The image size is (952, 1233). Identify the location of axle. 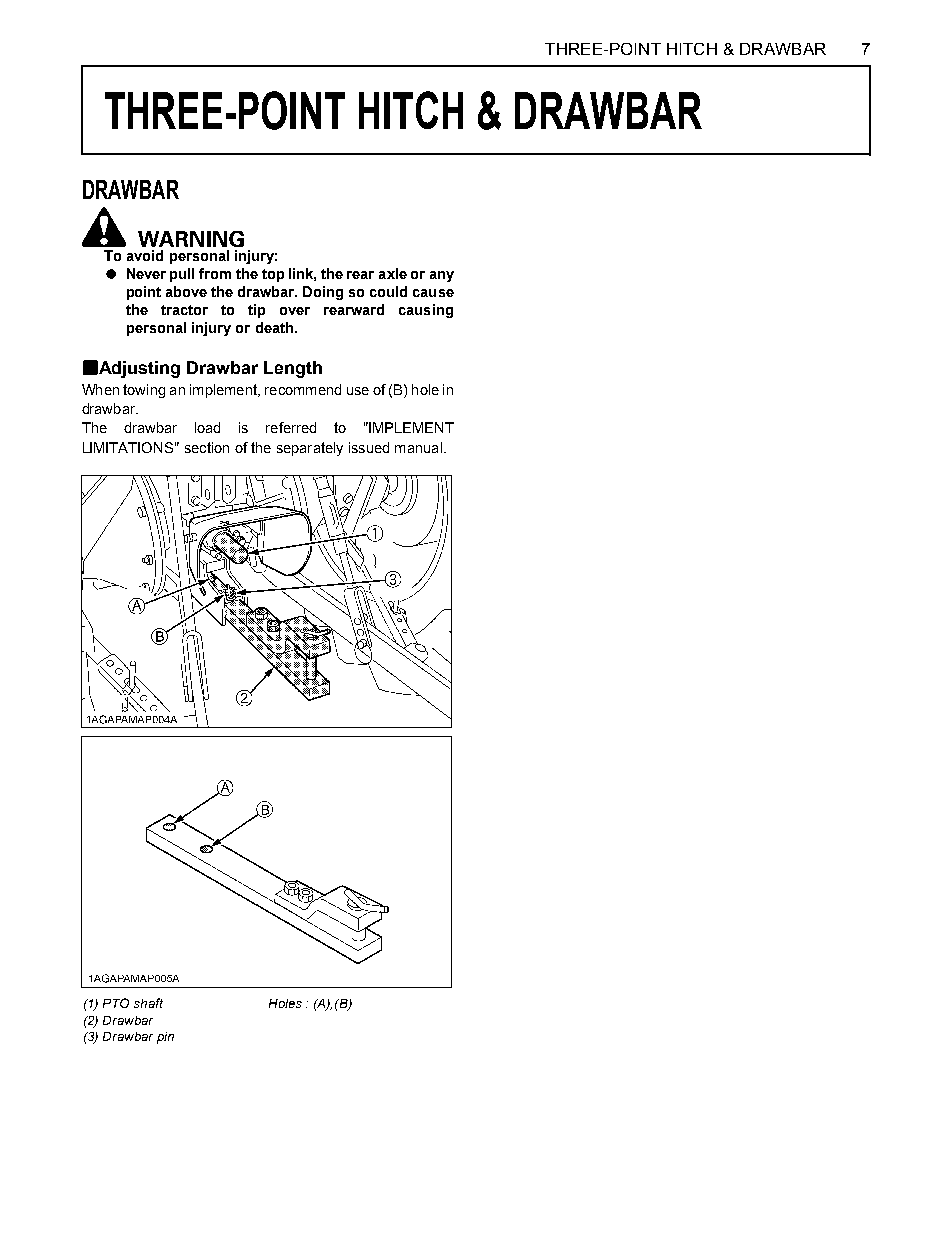
(393, 273).
